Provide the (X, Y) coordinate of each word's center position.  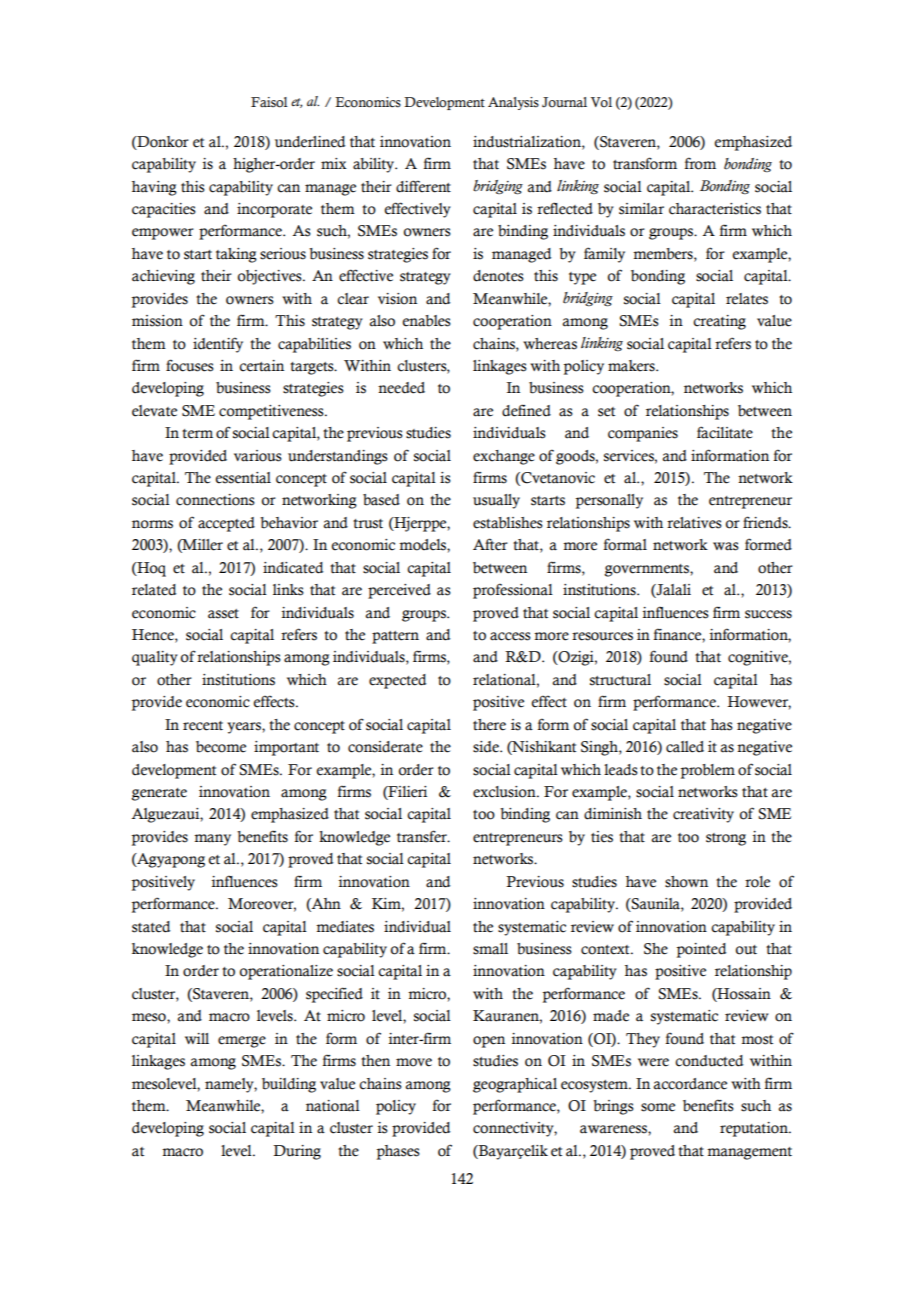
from (700, 163)
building (289, 1085)
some (658, 1107)
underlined (310, 142)
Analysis (513, 103)
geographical (515, 1085)
